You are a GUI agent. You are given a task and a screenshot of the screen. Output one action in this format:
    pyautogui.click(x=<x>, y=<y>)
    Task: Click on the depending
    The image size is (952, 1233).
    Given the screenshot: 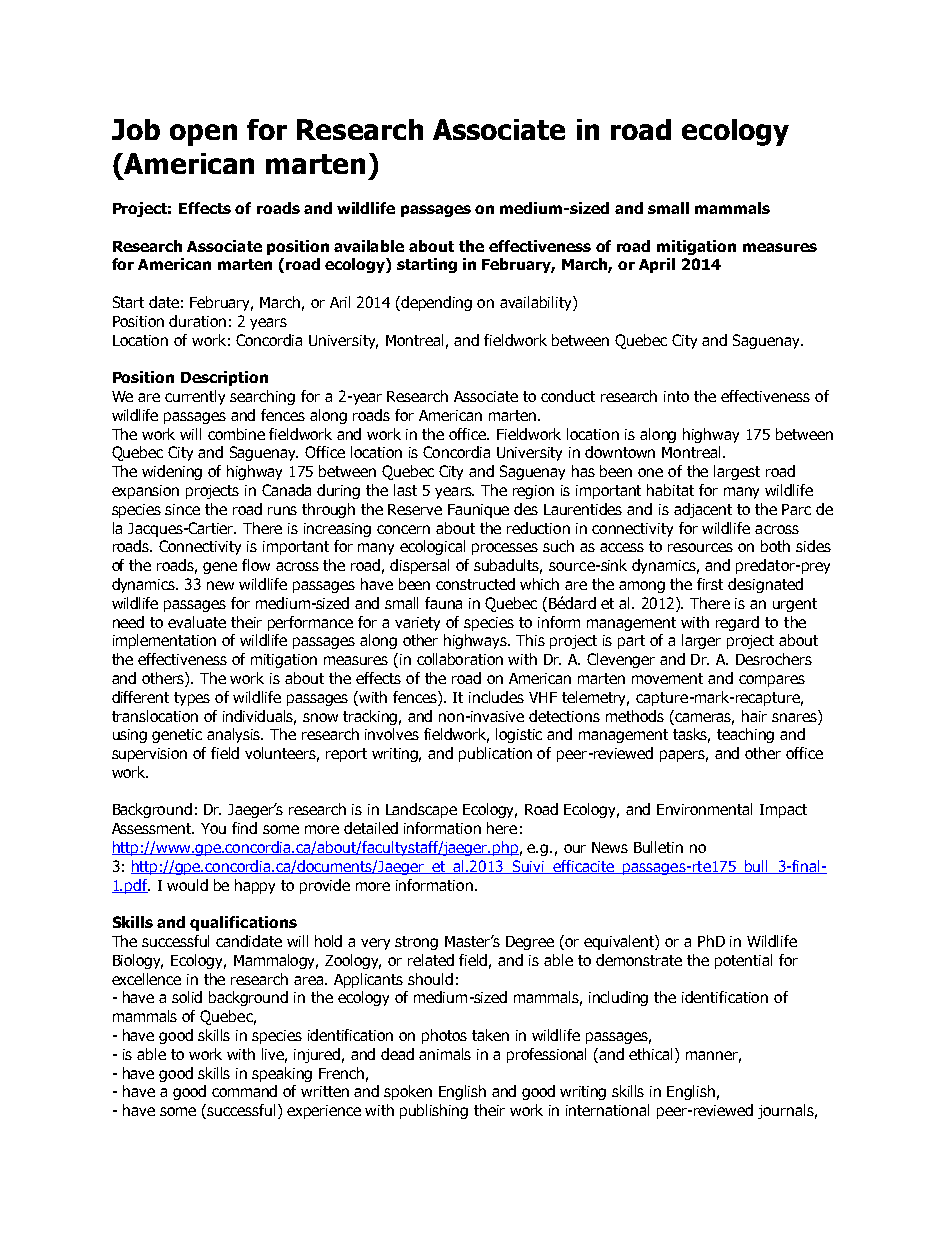 What is the action you would take?
    pyautogui.click(x=436, y=303)
